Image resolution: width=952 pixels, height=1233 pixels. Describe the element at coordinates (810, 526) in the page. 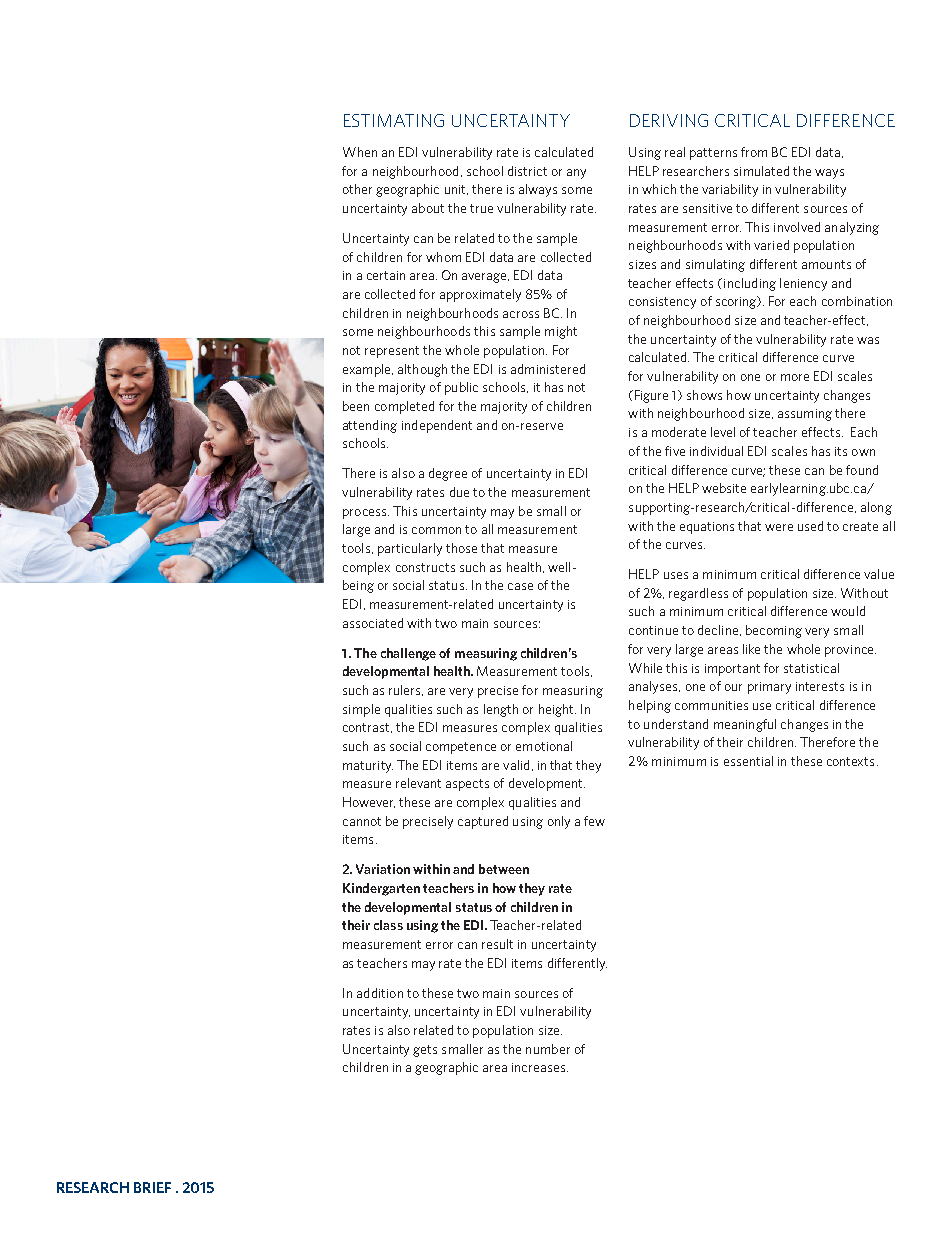

I see `used` at that location.
